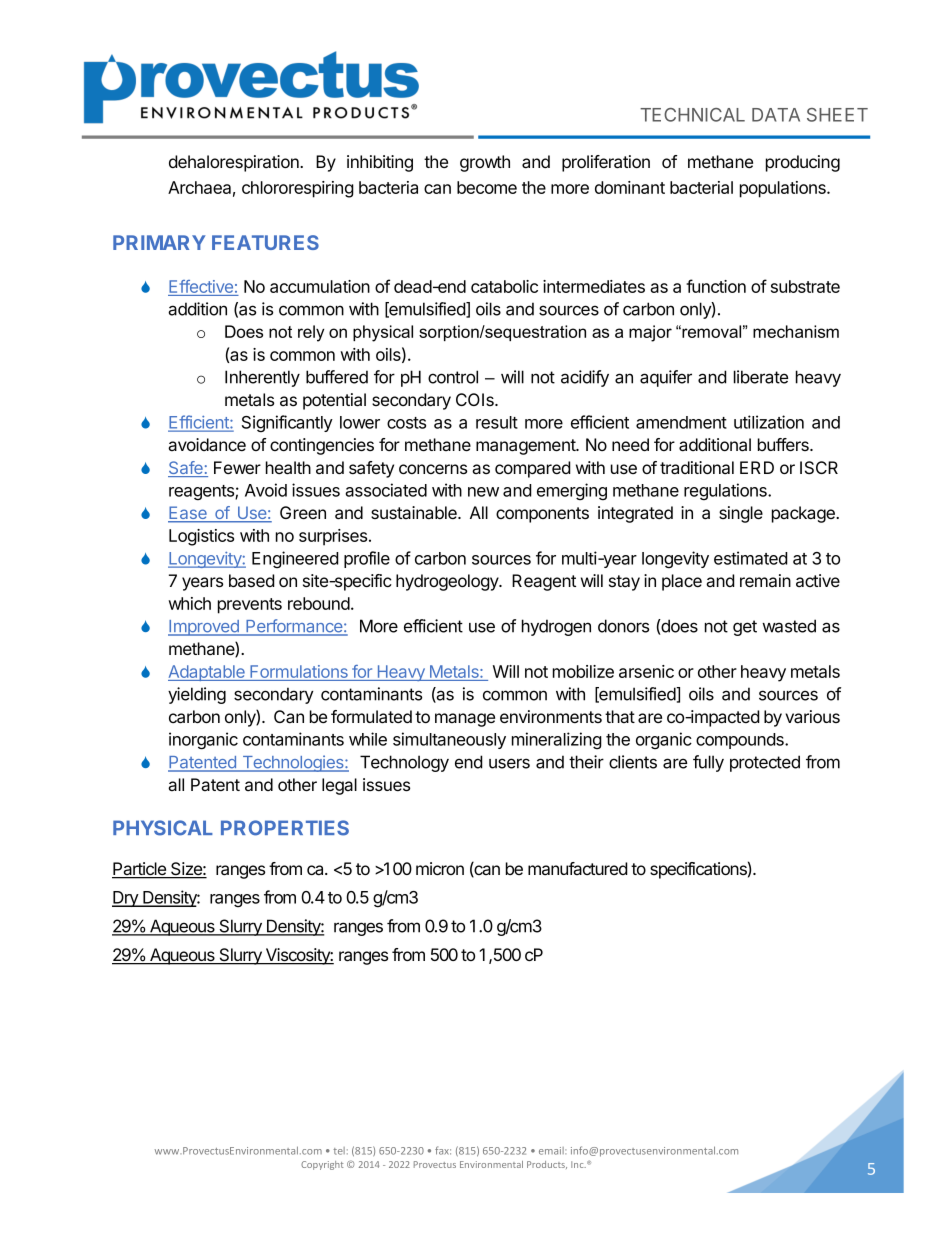 Image resolution: width=952 pixels, height=1233 pixels. What do you see at coordinates (745, 628) in the document?
I see `get` at bounding box center [745, 628].
